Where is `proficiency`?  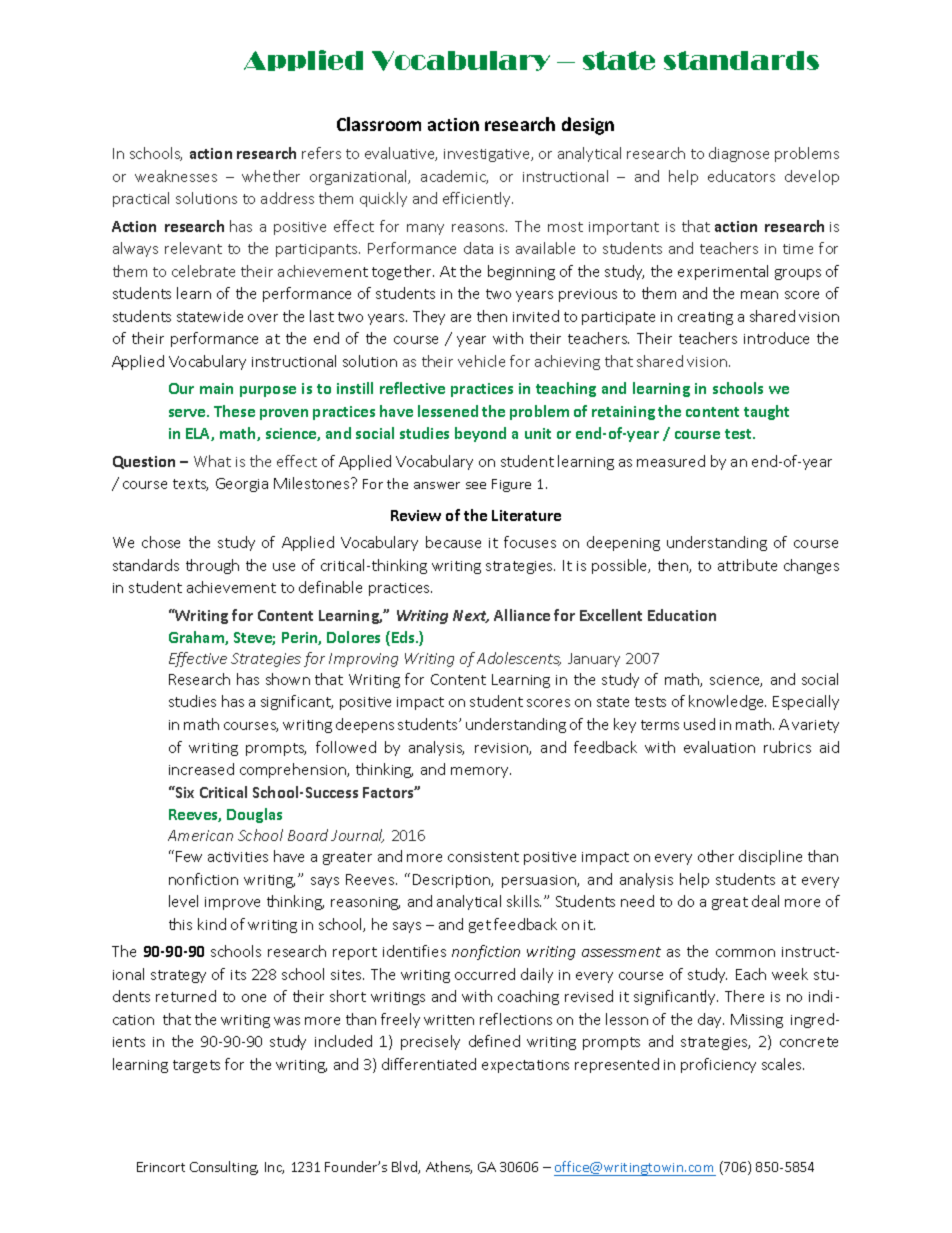 proficiency is located at coordinates (718, 1065).
